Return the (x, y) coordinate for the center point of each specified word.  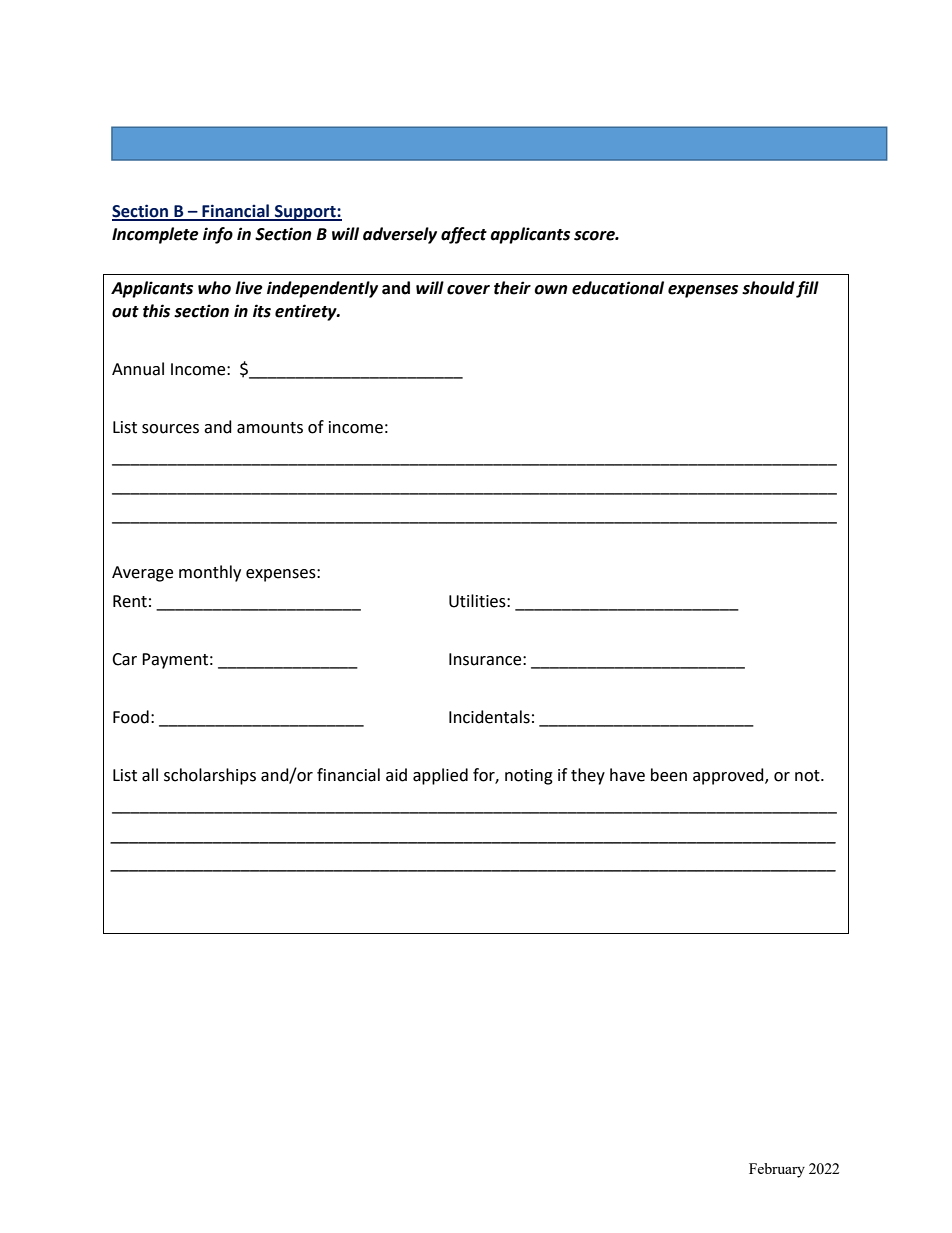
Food (131, 717)
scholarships (210, 776)
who (214, 288)
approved (729, 776)
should (768, 288)
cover (468, 290)
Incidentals (489, 717)
